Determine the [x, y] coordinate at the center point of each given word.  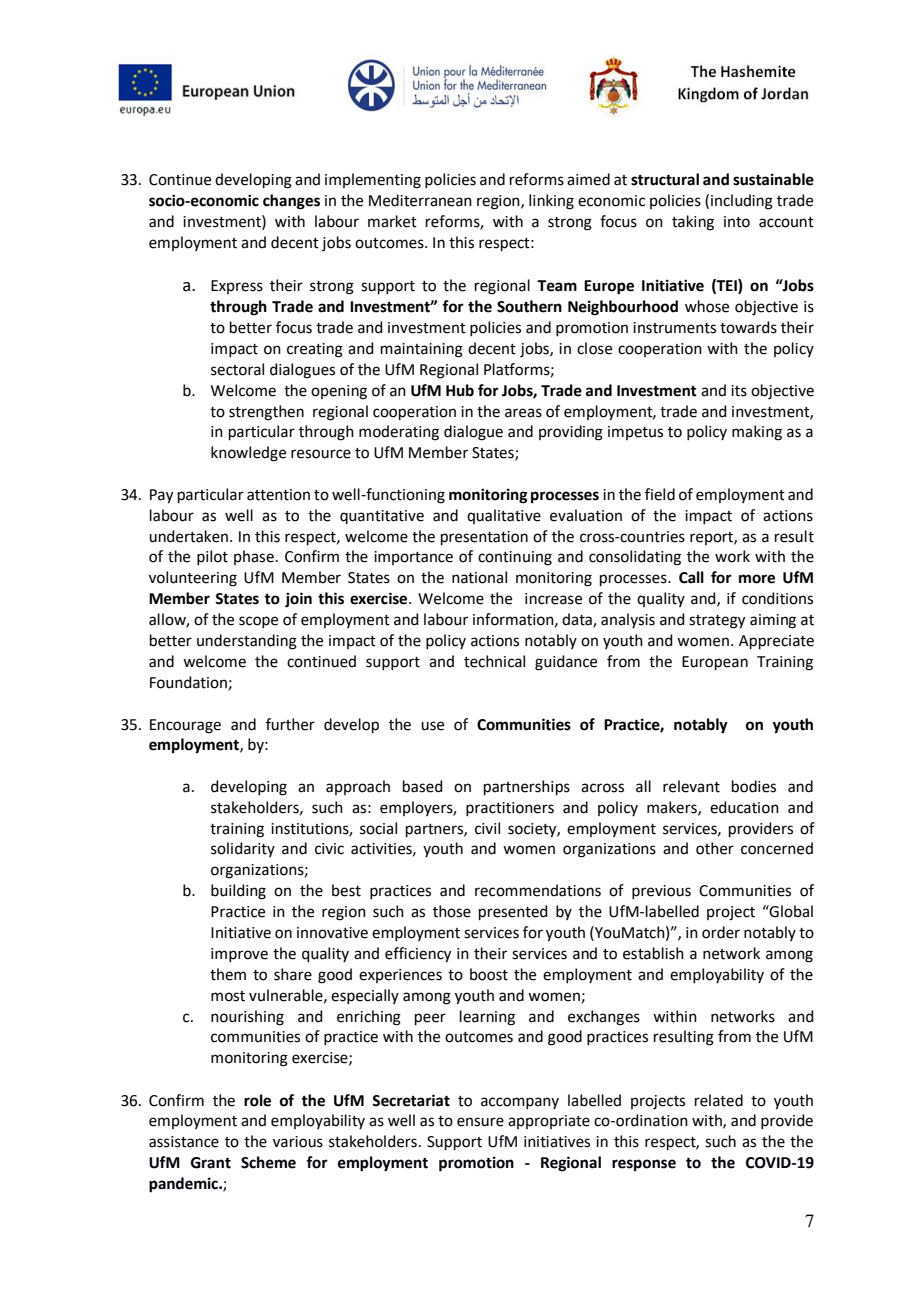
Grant [211, 1163]
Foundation [188, 682]
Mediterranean [420, 200]
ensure [480, 1122]
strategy [717, 622]
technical [494, 661]
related [719, 1100]
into [737, 222]
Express [237, 287]
